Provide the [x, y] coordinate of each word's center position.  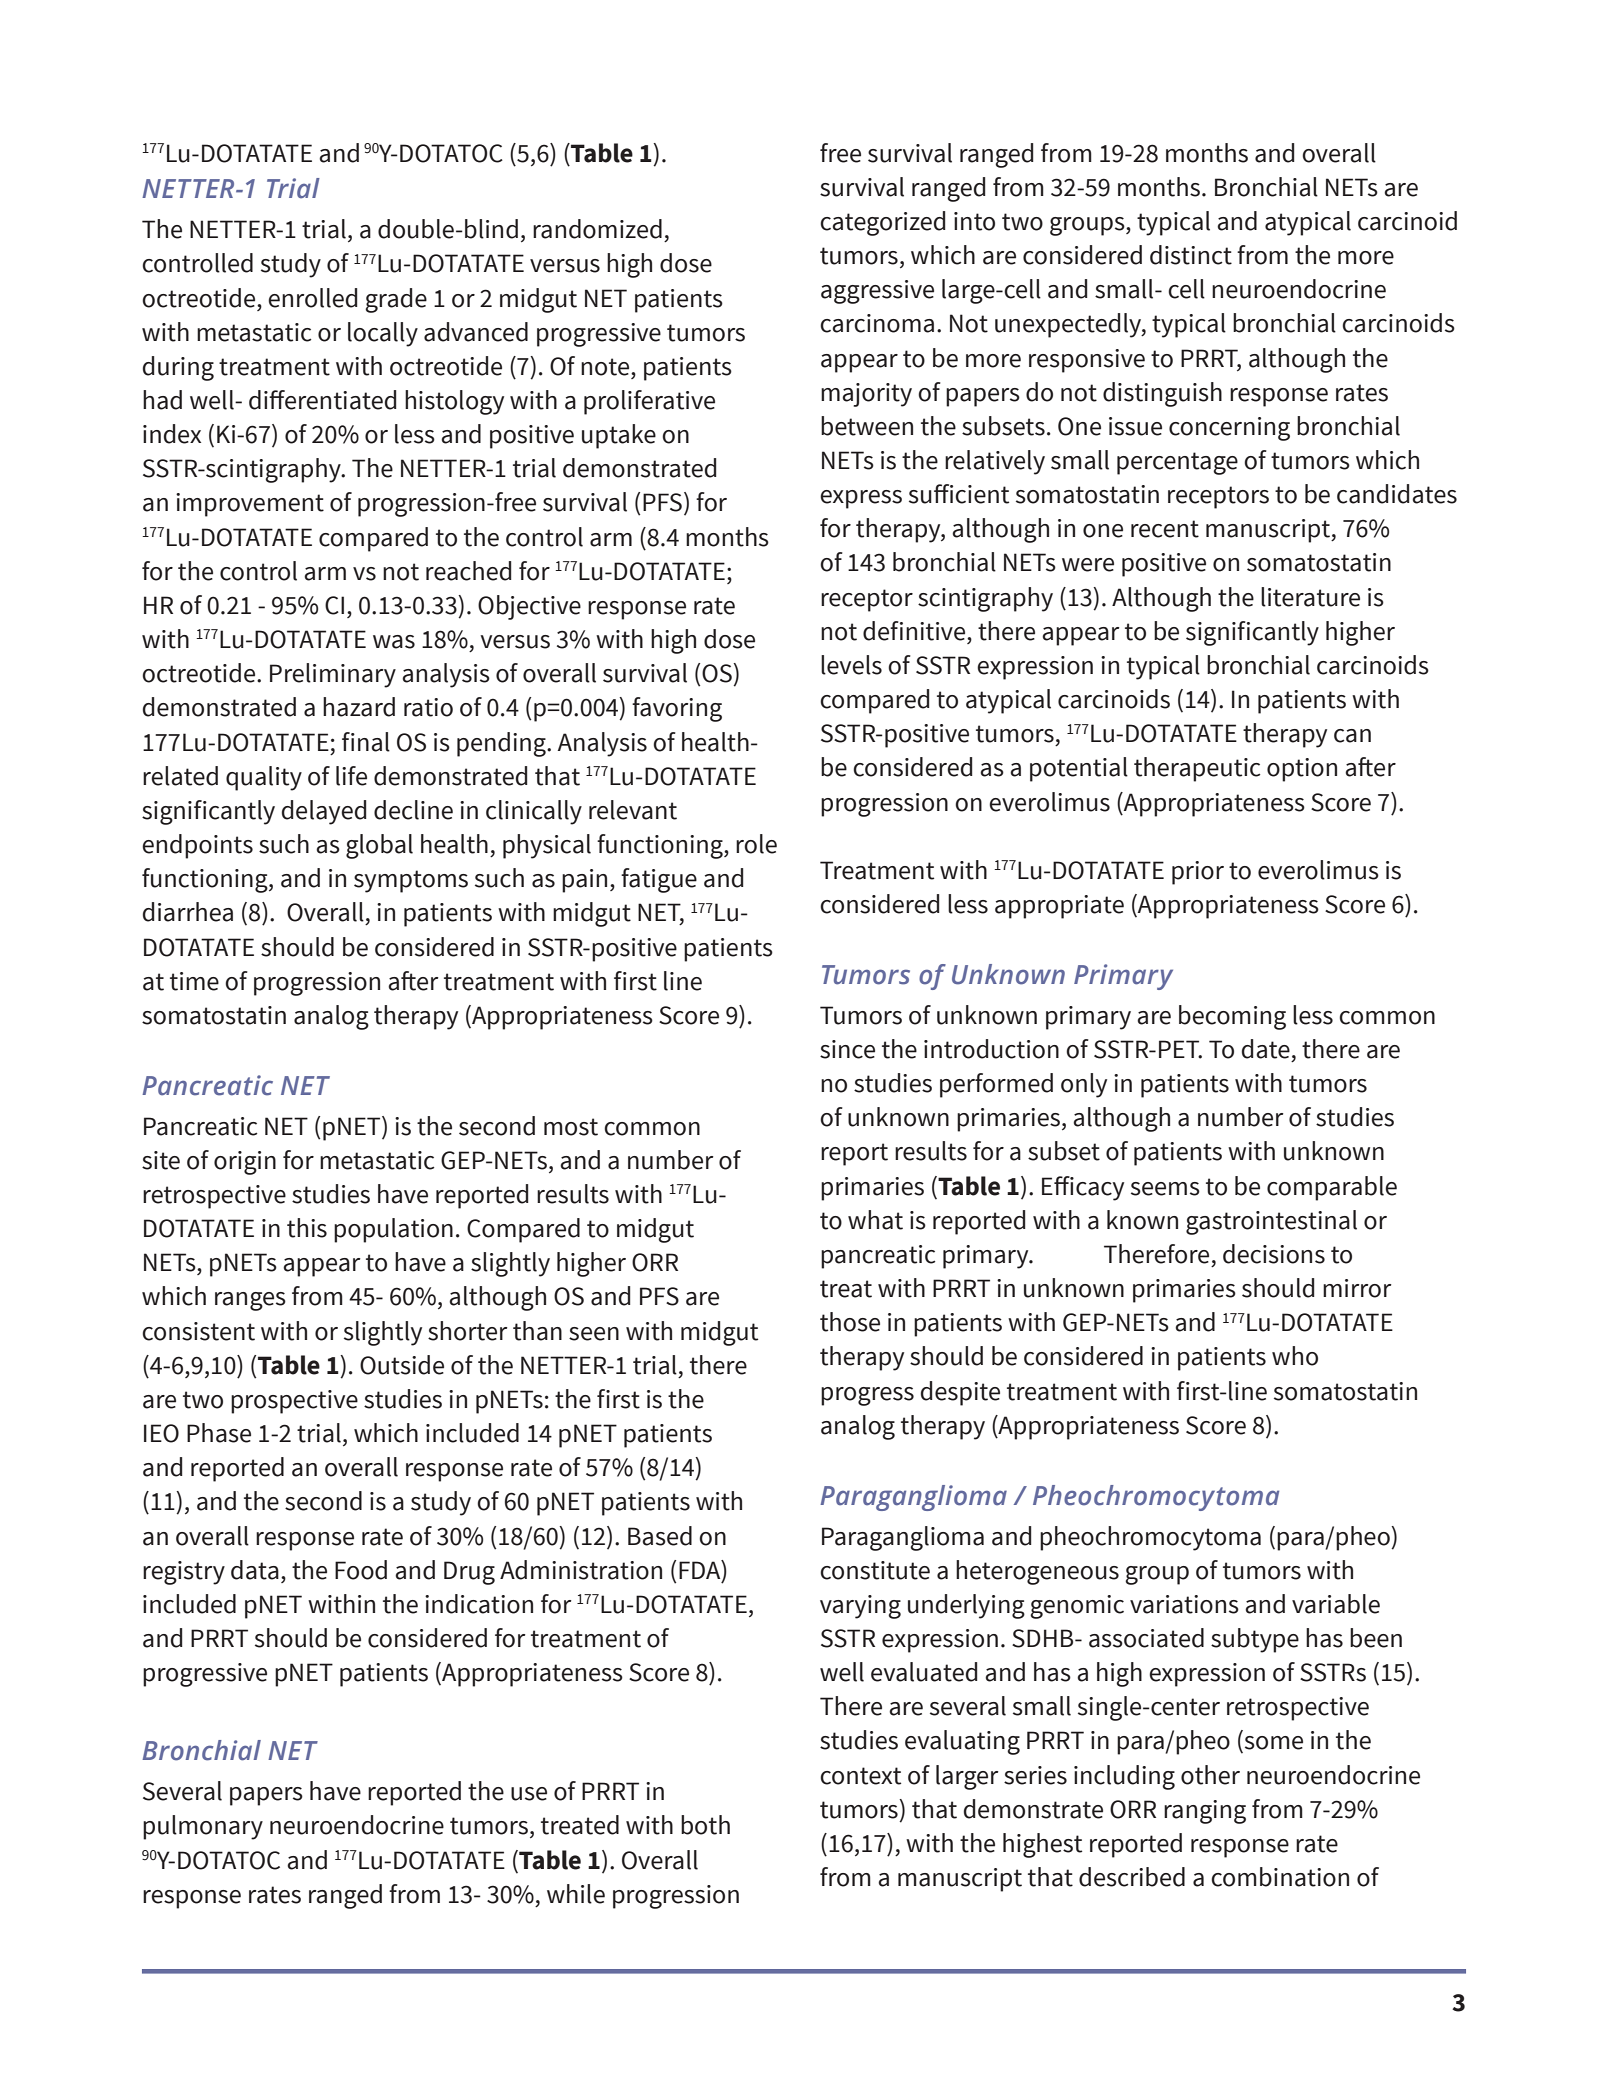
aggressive [877, 292]
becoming [1232, 1017]
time [194, 981]
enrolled [312, 298]
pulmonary [203, 1827]
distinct [1191, 255]
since [847, 1049]
